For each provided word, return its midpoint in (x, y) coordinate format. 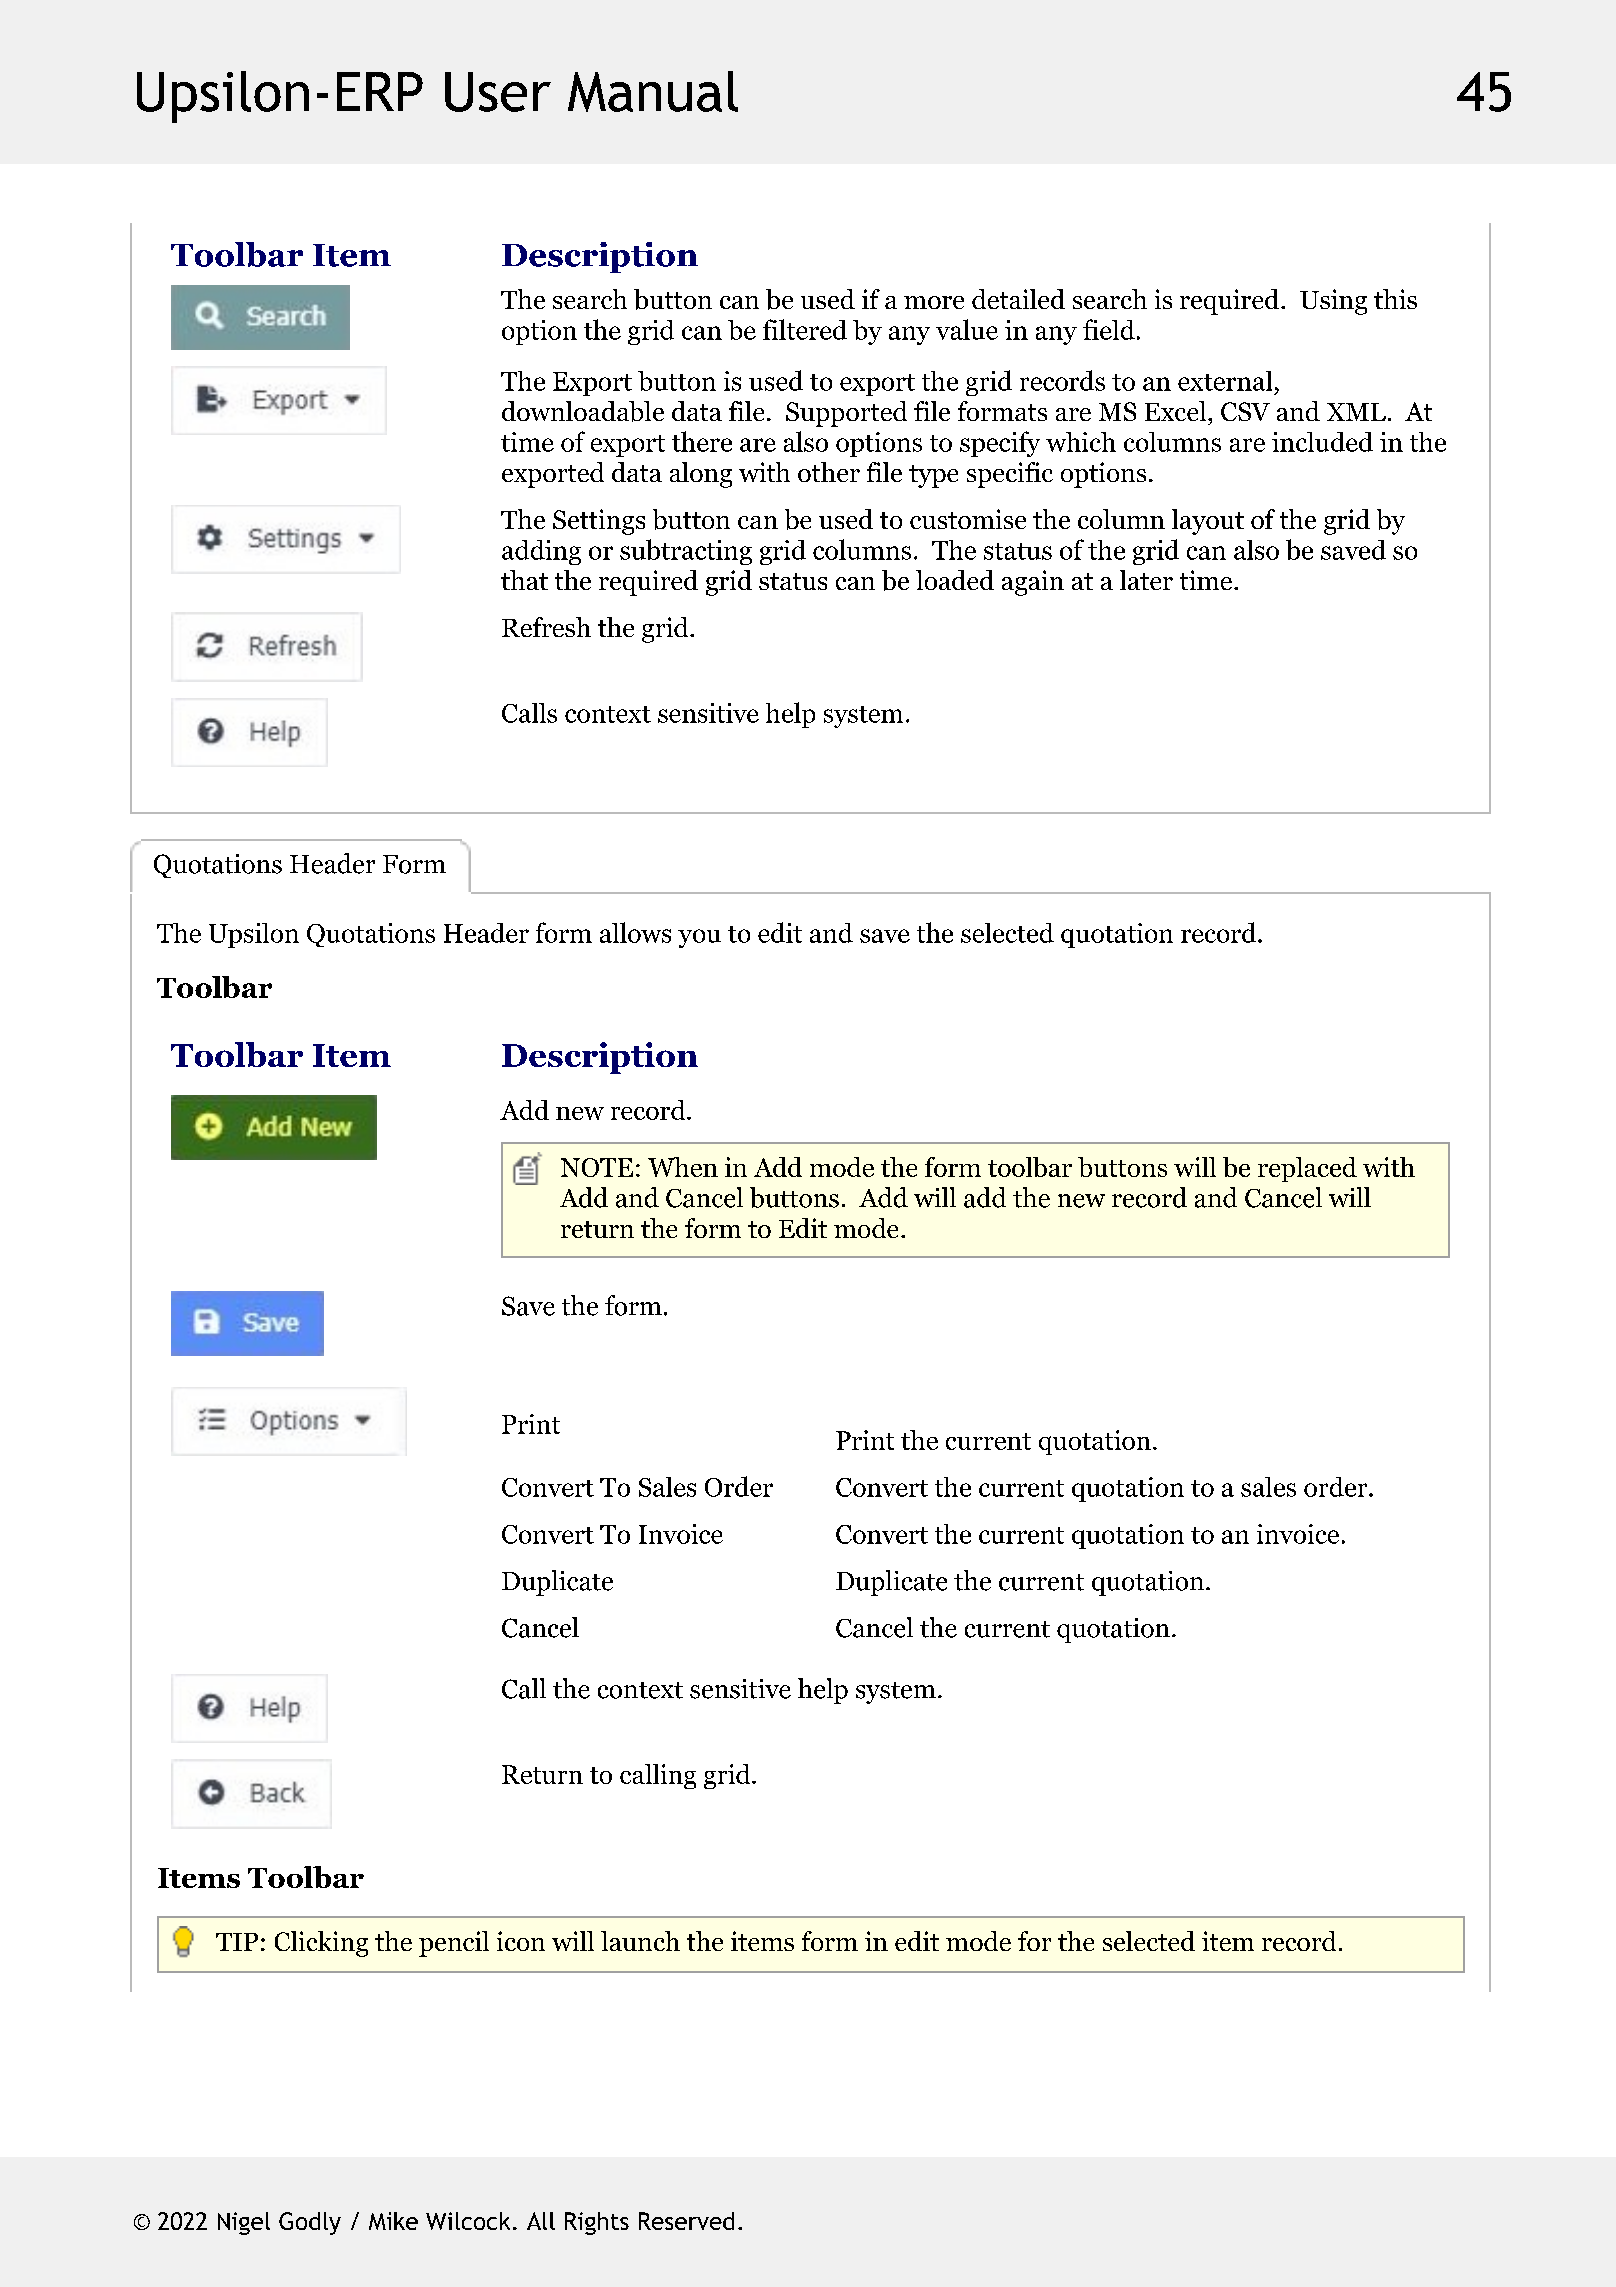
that (524, 580)
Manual (653, 91)
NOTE (597, 1167)
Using (1333, 302)
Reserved (686, 2221)
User (498, 92)
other (829, 472)
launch (640, 1941)
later (1146, 580)
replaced (1307, 1169)
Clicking (321, 1944)
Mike (393, 2221)
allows (635, 932)
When (683, 1167)
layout (1208, 522)
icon (521, 1941)
